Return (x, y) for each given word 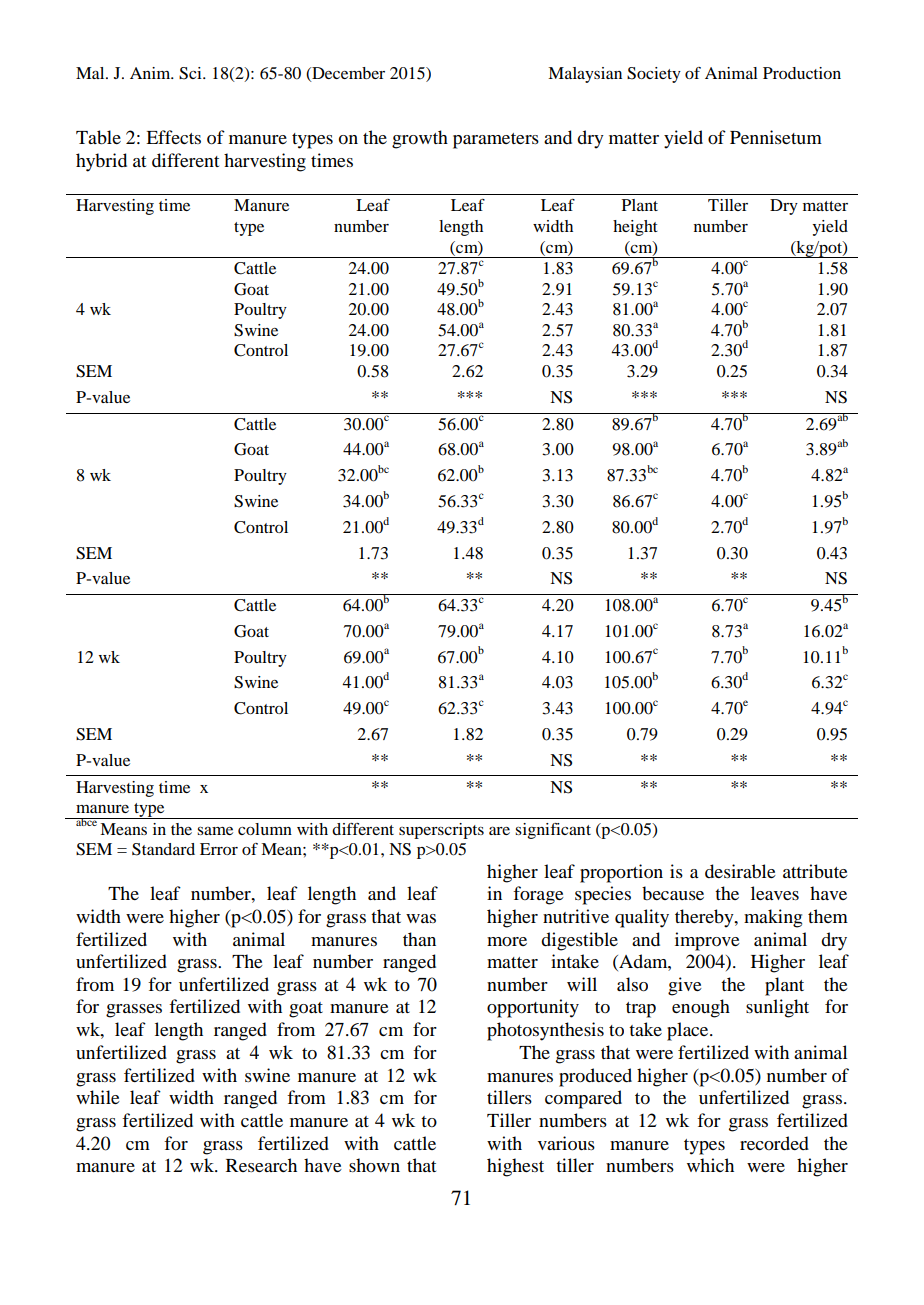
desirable (740, 871)
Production (802, 73)
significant (553, 831)
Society (654, 75)
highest (515, 1167)
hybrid (101, 162)
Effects (173, 137)
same (215, 831)
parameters (496, 141)
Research (261, 1165)
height (635, 228)
